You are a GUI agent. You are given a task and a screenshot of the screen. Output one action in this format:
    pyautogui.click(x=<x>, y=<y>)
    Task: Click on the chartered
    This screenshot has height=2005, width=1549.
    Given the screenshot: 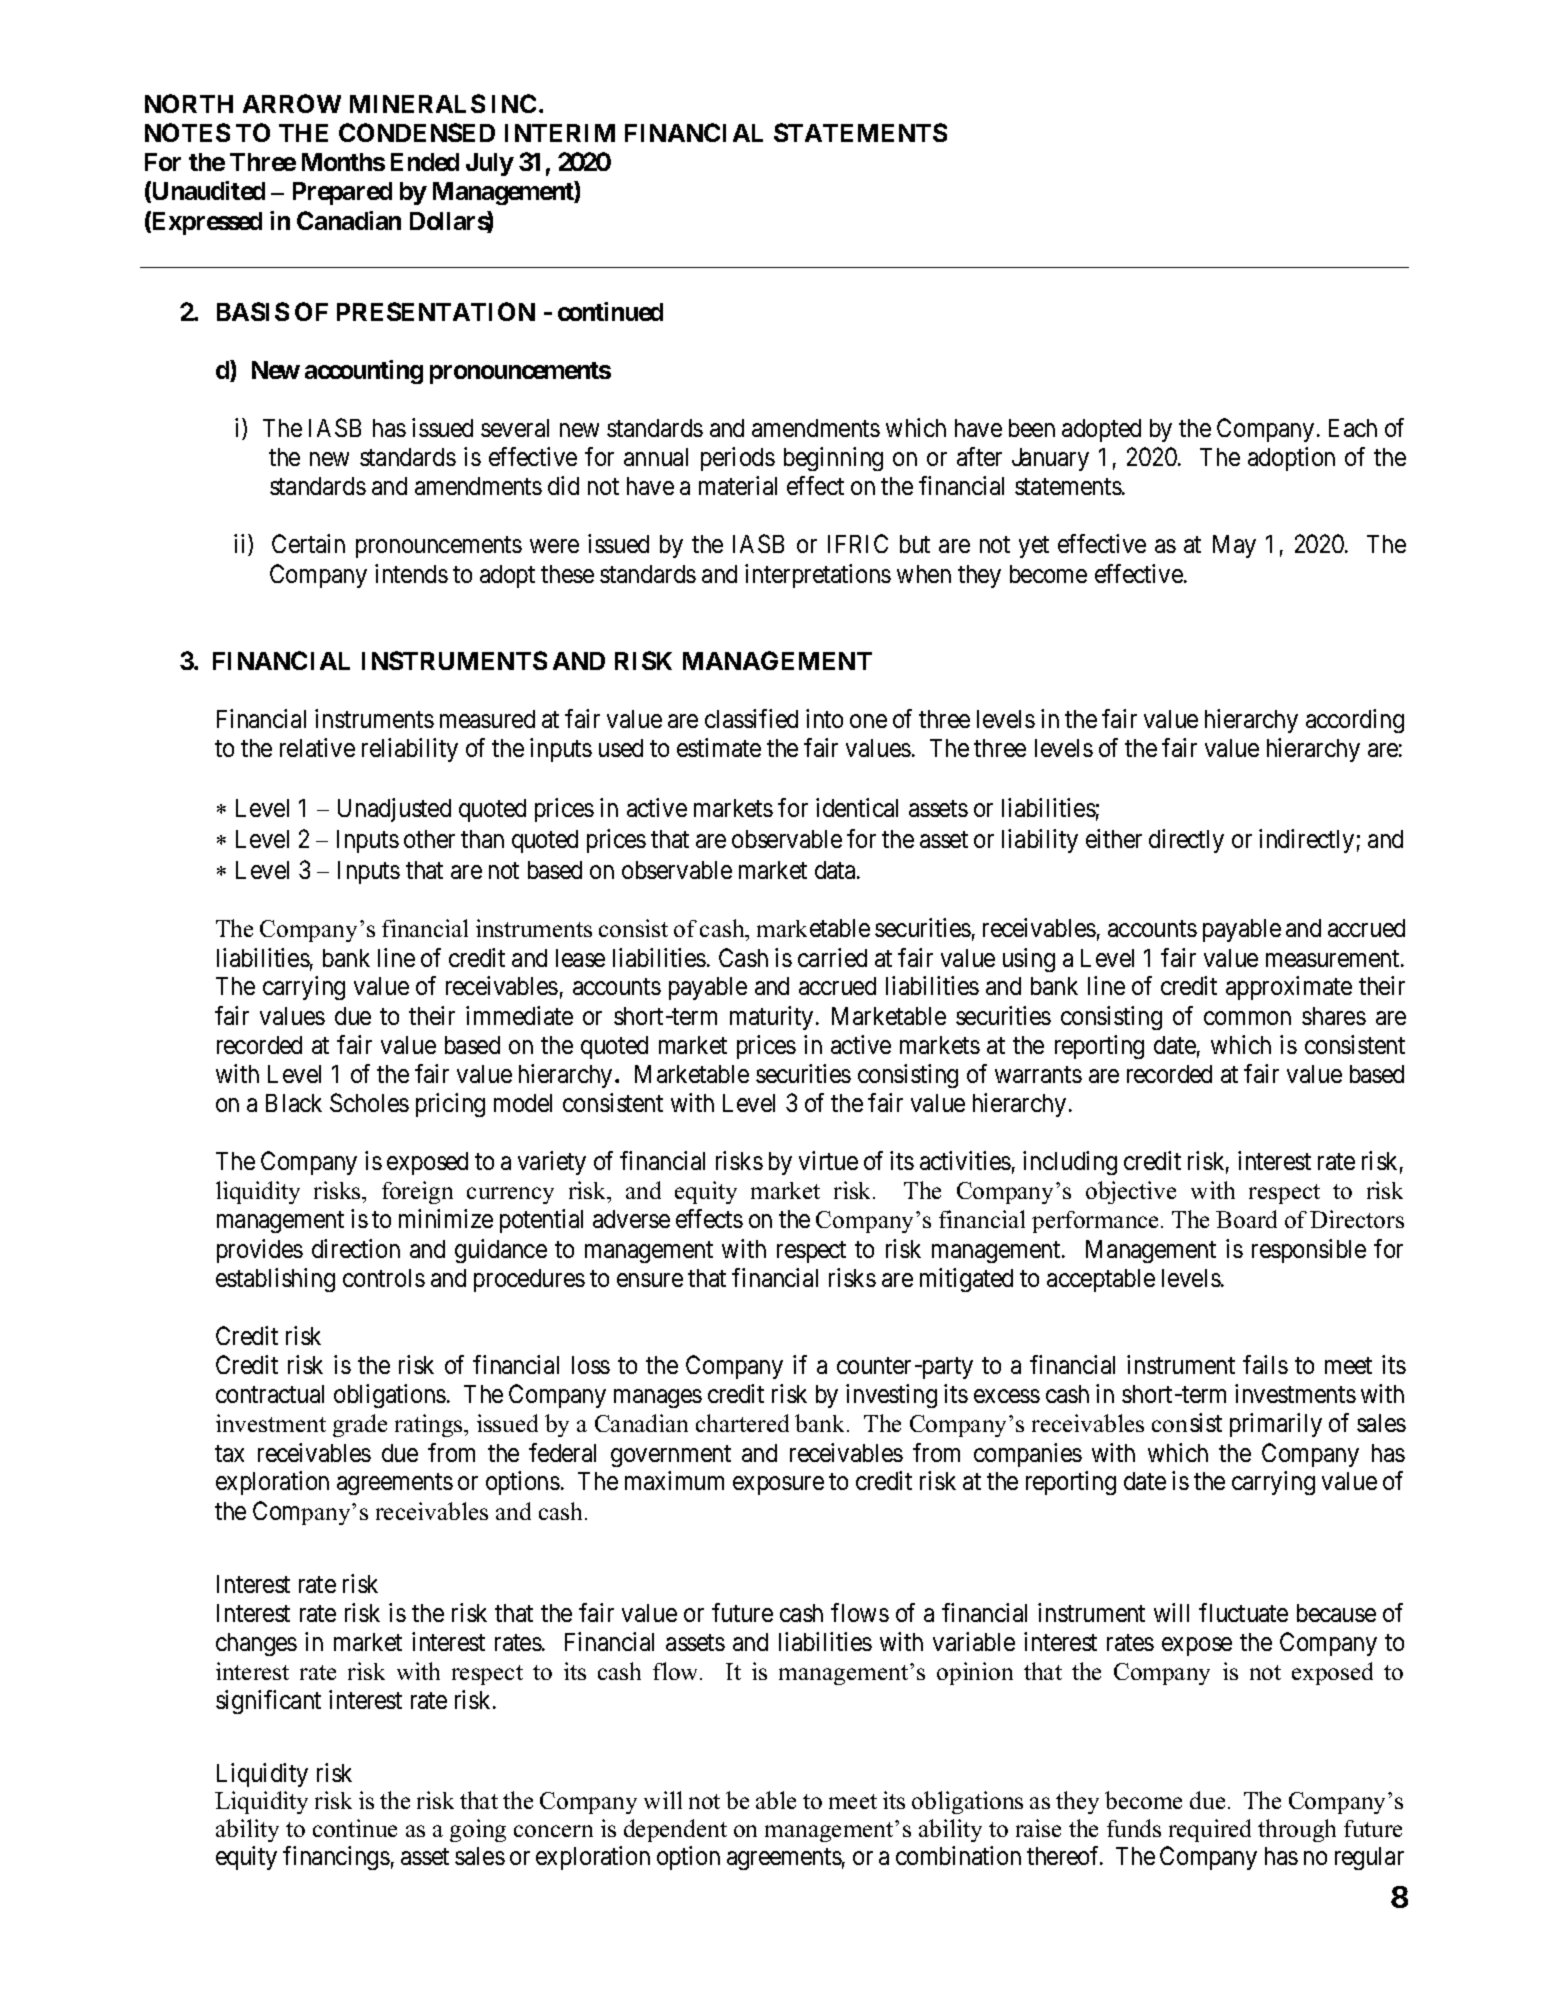 What is the action you would take?
    pyautogui.click(x=742, y=1423)
